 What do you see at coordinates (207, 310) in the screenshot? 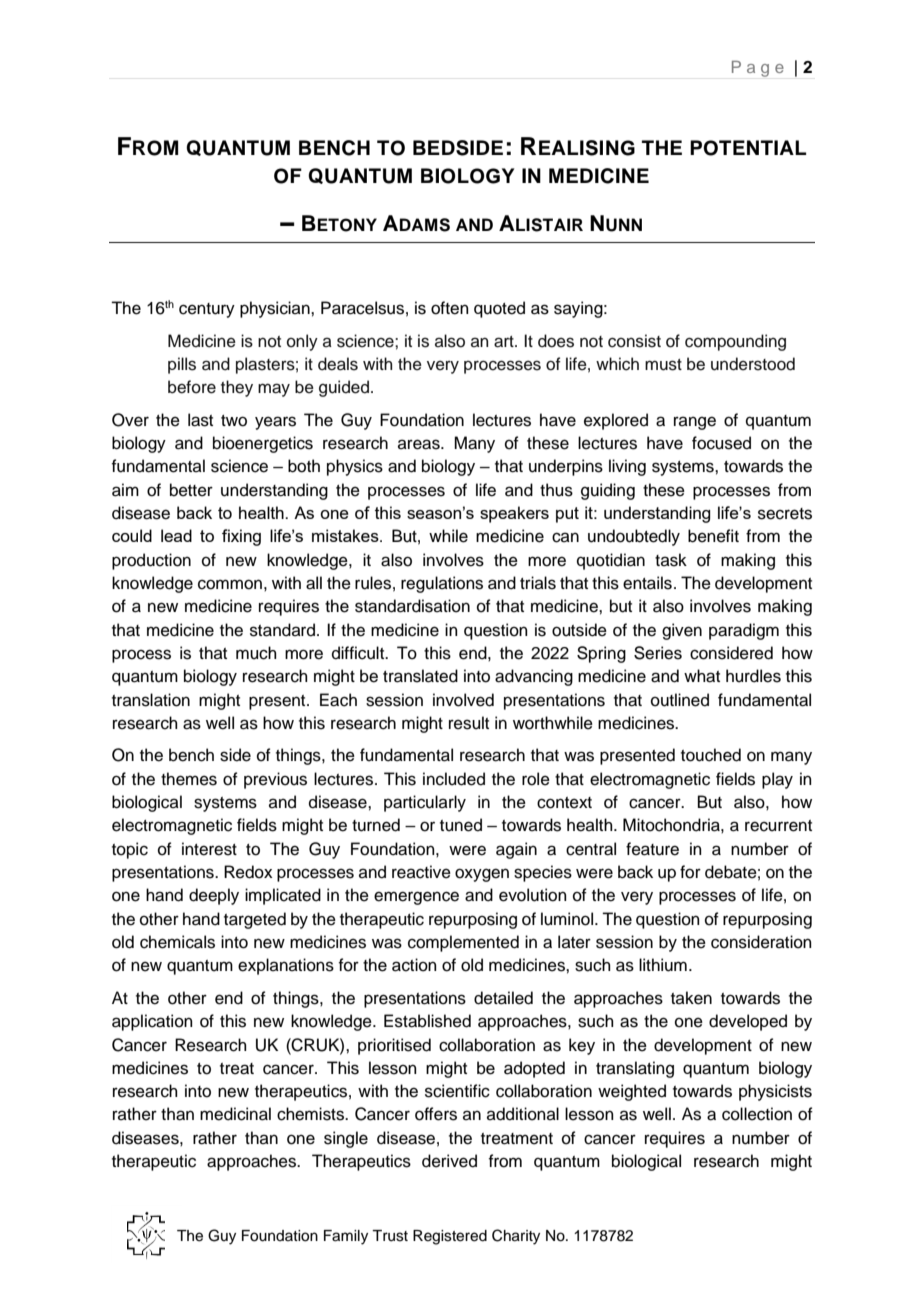
I see `century` at bounding box center [207, 310].
